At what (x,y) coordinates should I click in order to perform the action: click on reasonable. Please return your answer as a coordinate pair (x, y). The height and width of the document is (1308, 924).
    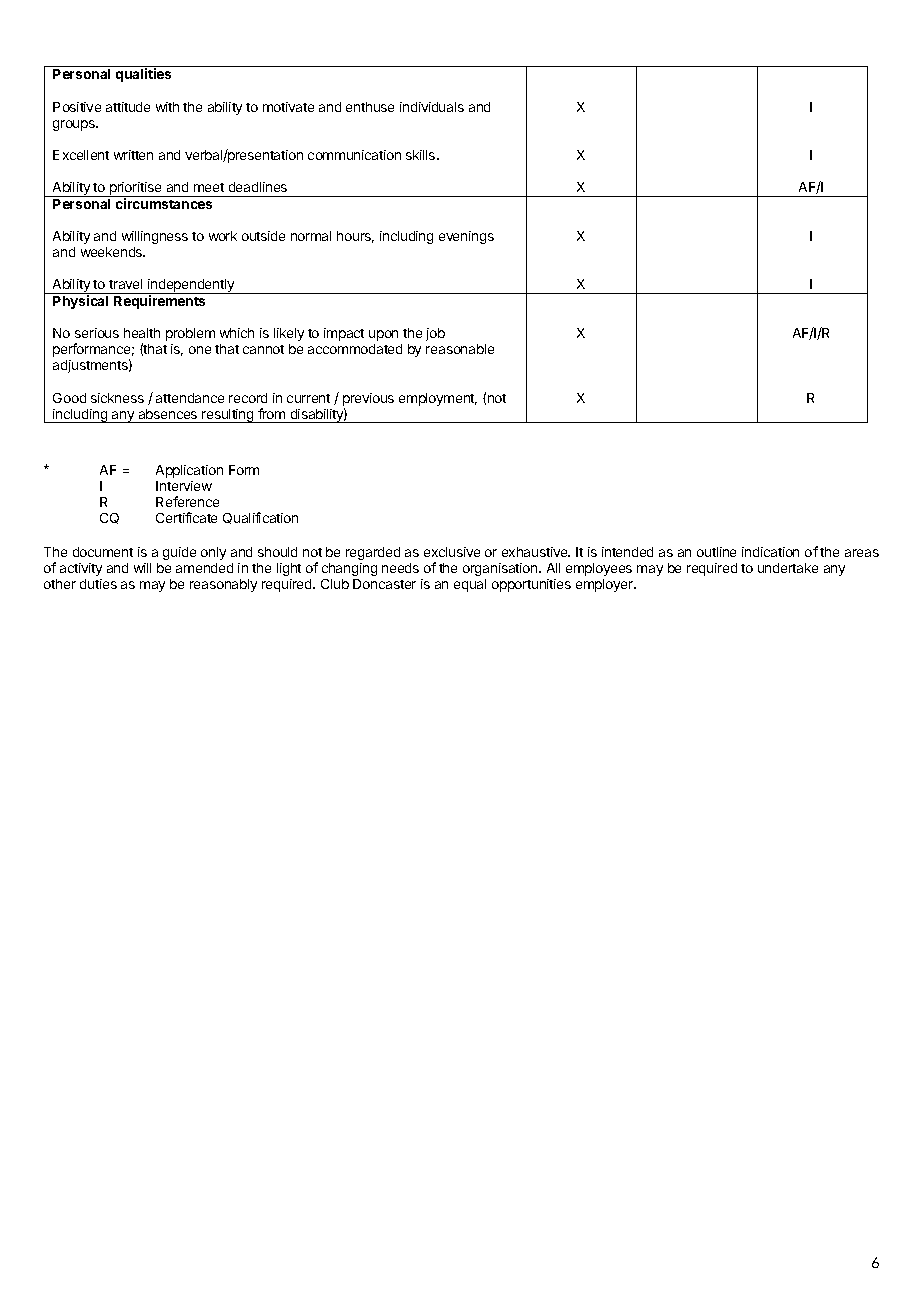
    Looking at the image, I should click on (460, 349).
